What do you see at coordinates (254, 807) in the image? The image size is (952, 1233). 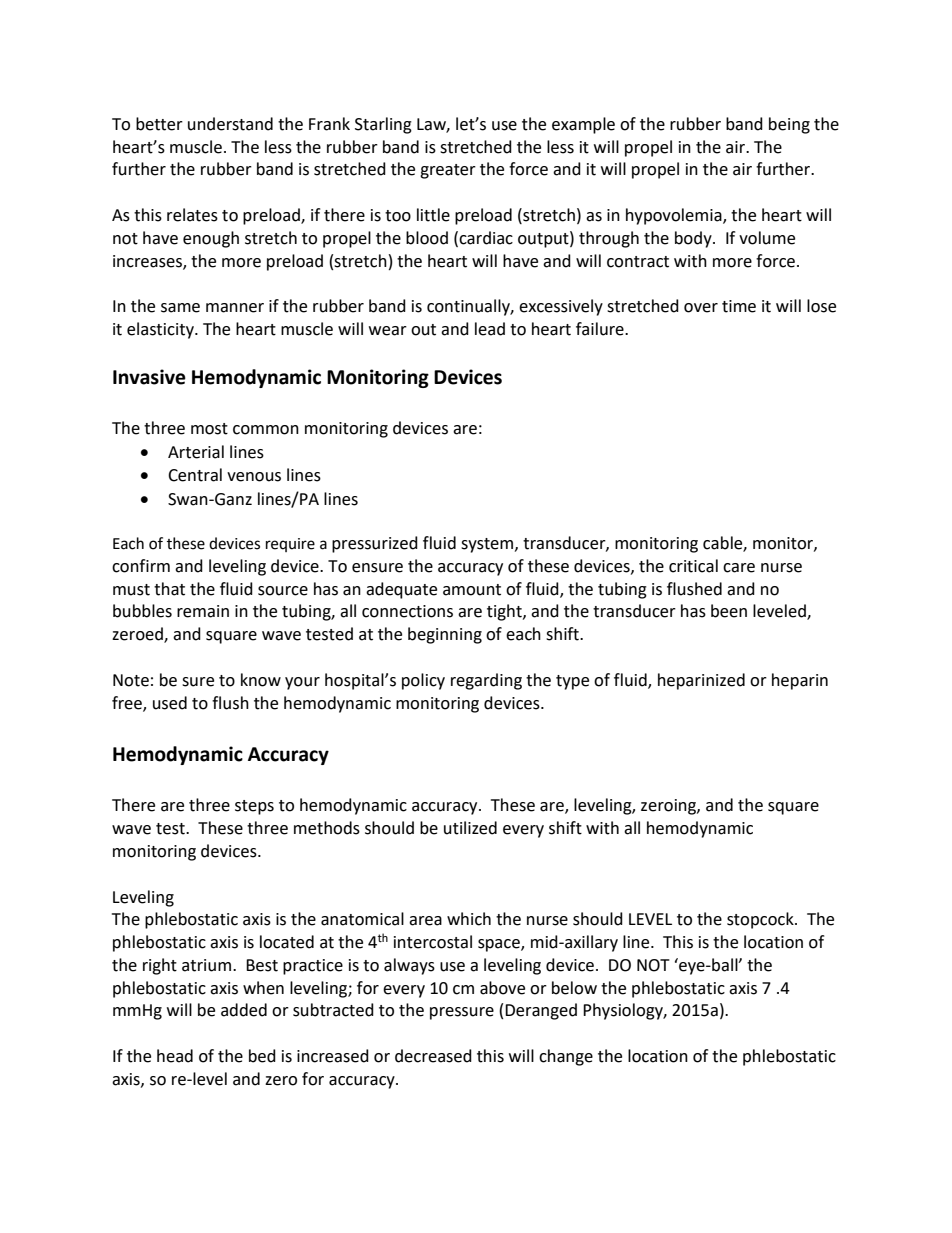 I see `steps` at bounding box center [254, 807].
